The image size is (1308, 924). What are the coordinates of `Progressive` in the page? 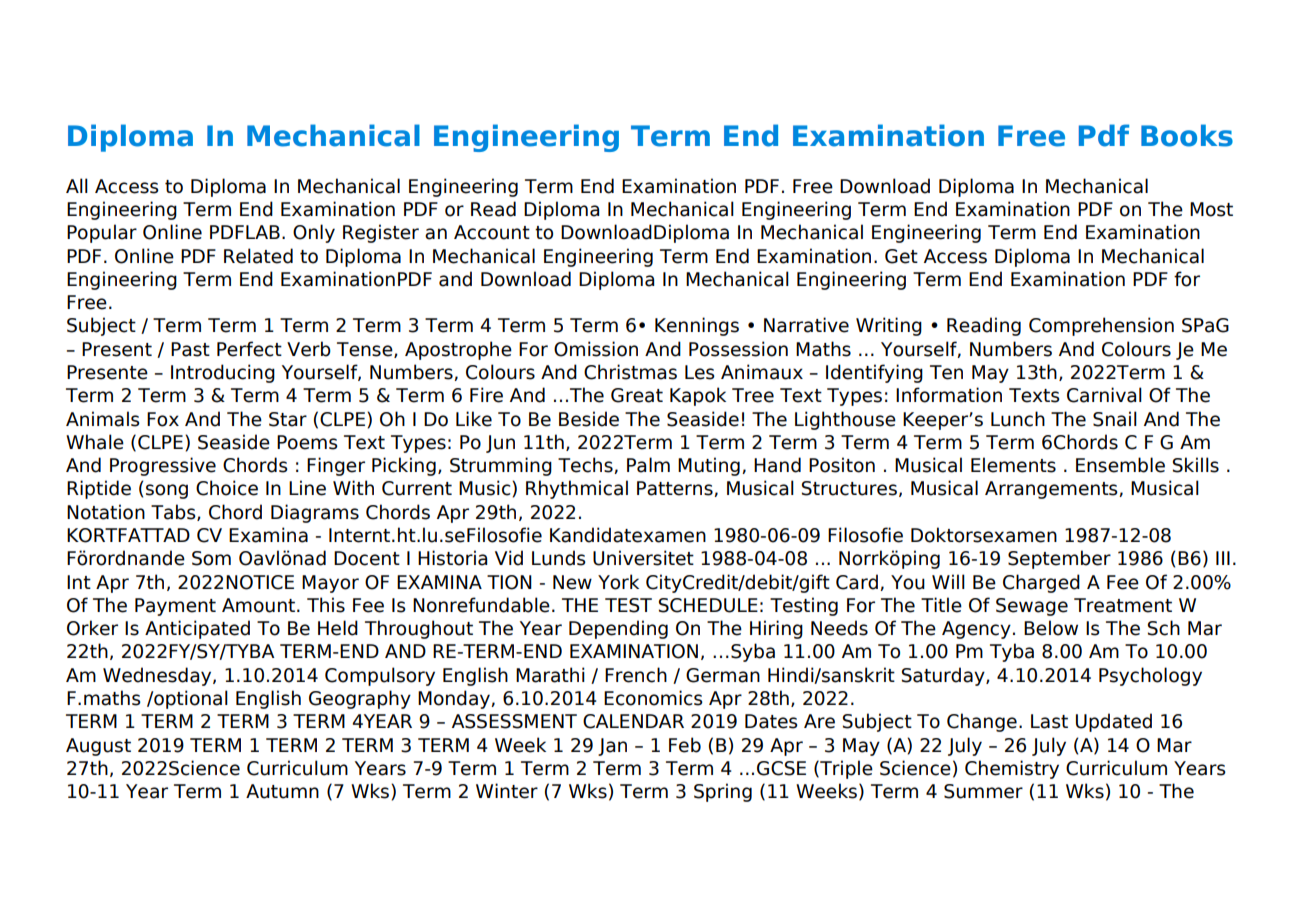 It's located at (163, 466).
